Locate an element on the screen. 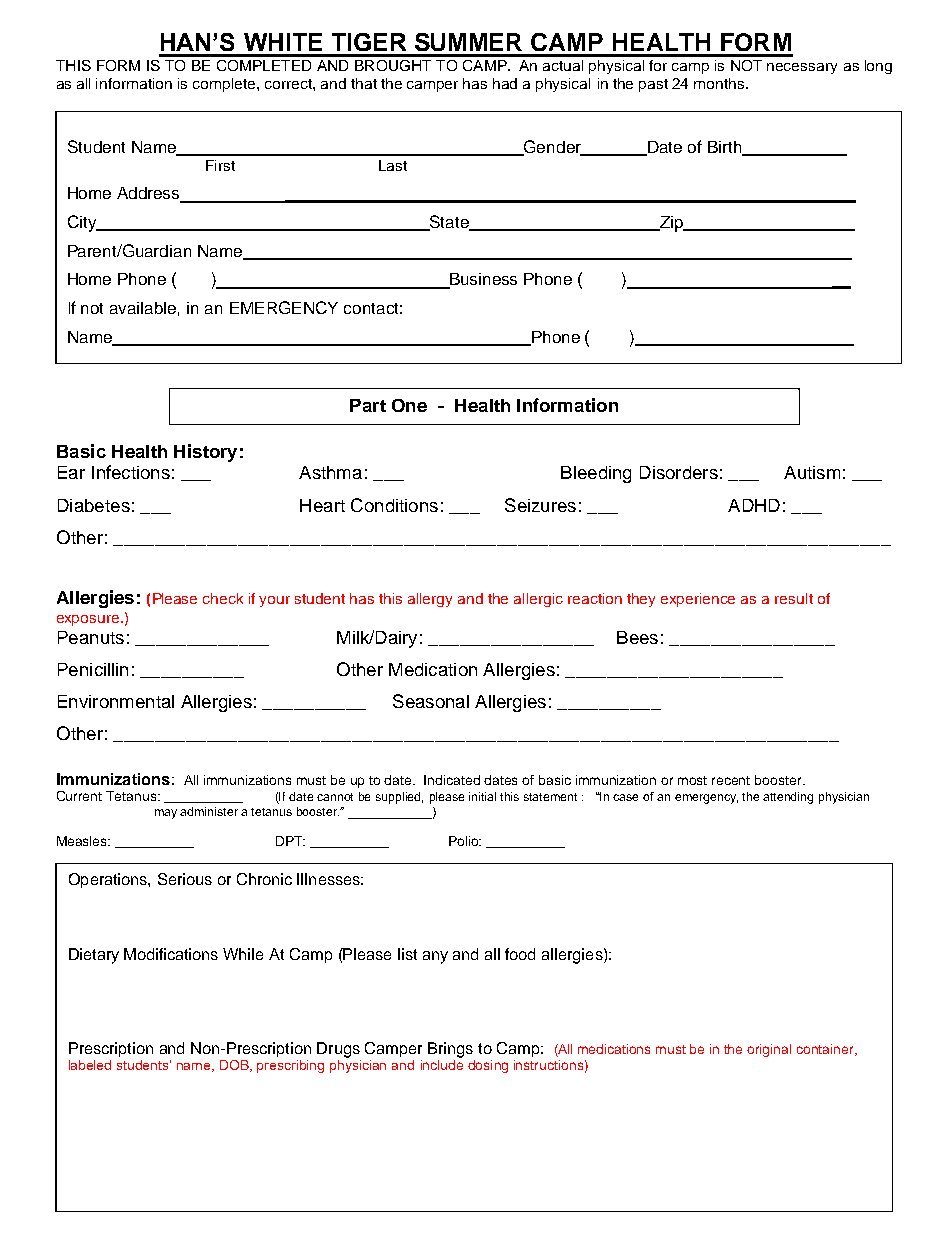  had is located at coordinates (505, 83).
